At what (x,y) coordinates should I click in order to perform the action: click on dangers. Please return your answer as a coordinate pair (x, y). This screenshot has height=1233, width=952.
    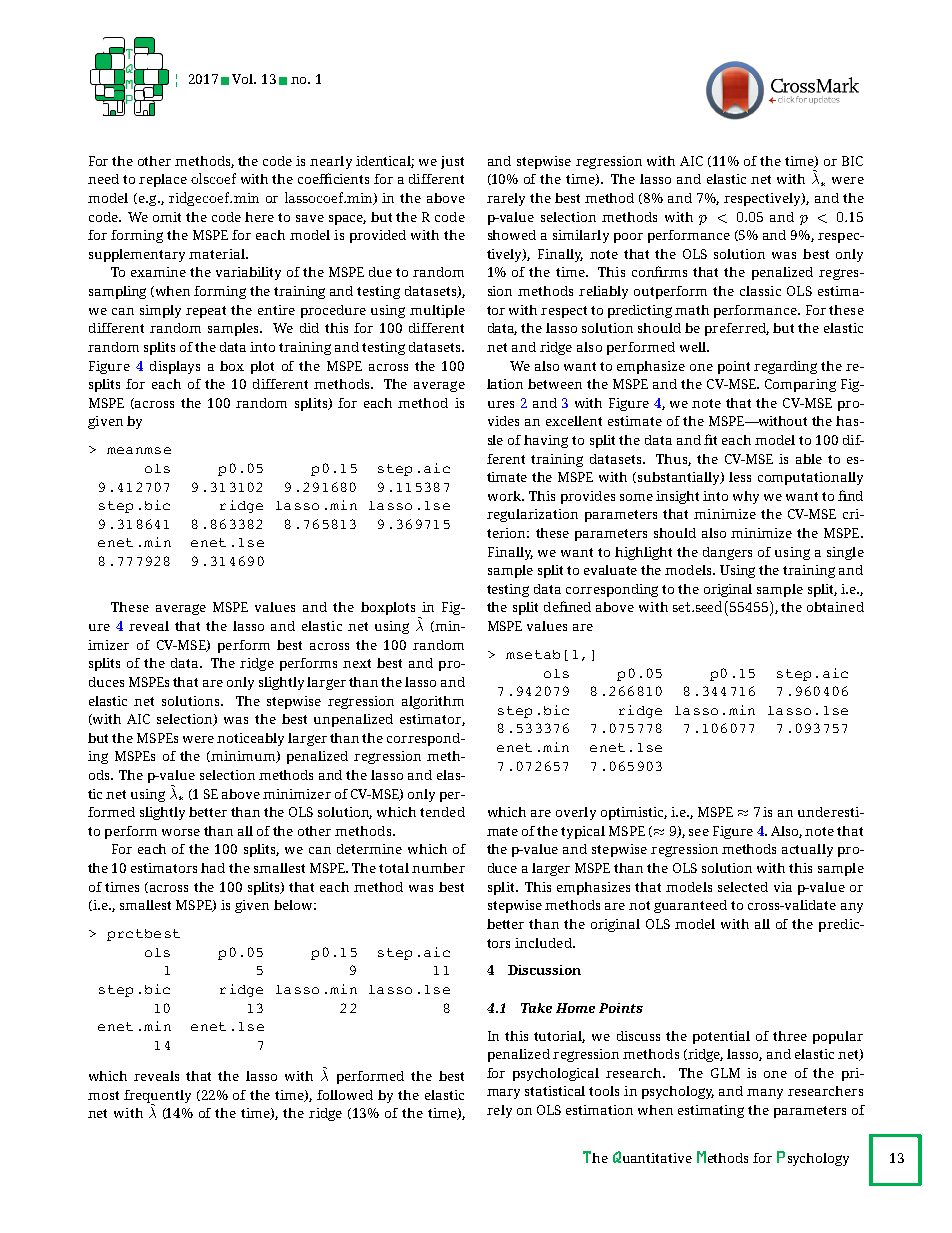
    Looking at the image, I should click on (727, 553).
